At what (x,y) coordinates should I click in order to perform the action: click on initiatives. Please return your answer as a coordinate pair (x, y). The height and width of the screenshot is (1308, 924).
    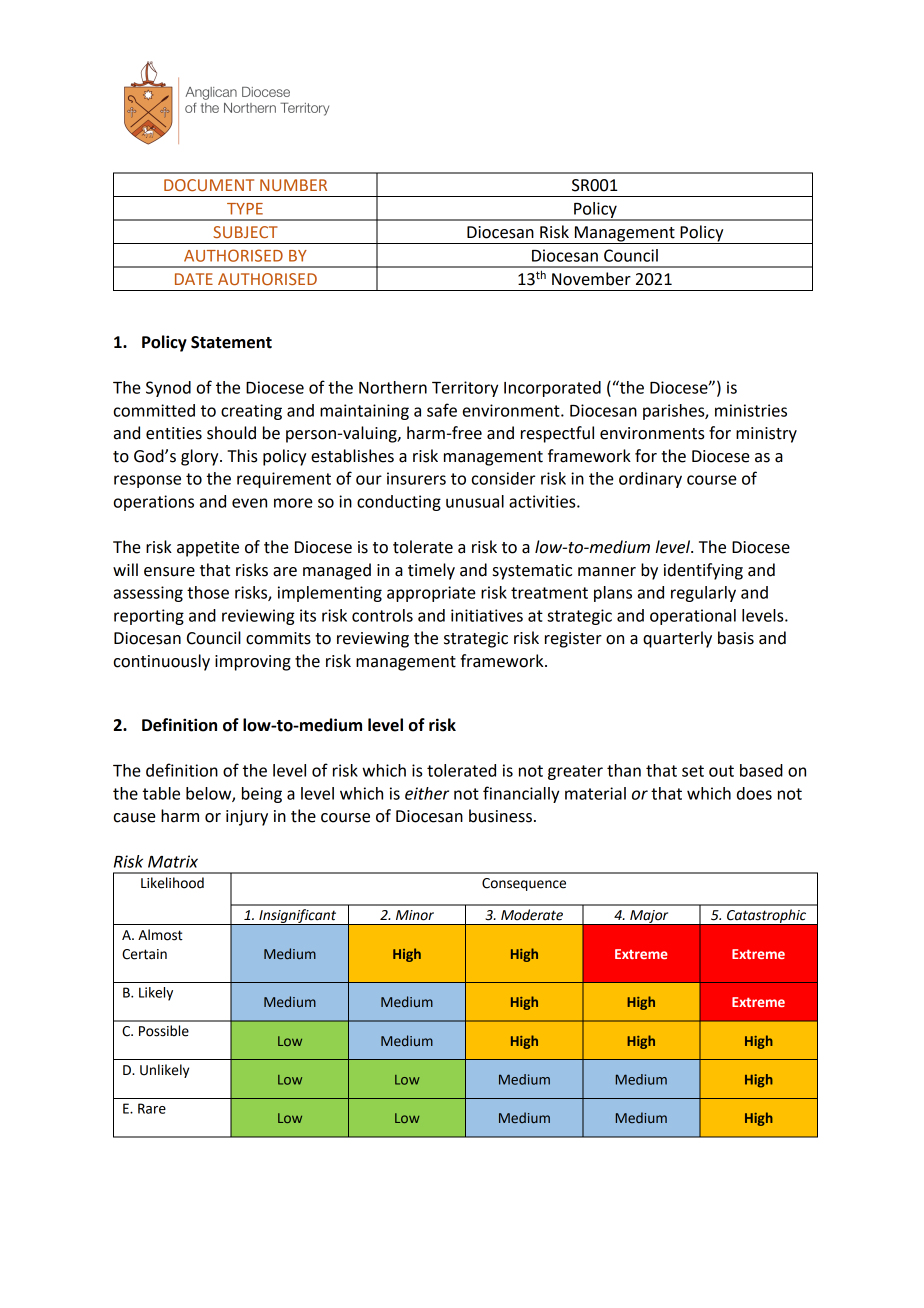
    Looking at the image, I should click on (487, 615).
